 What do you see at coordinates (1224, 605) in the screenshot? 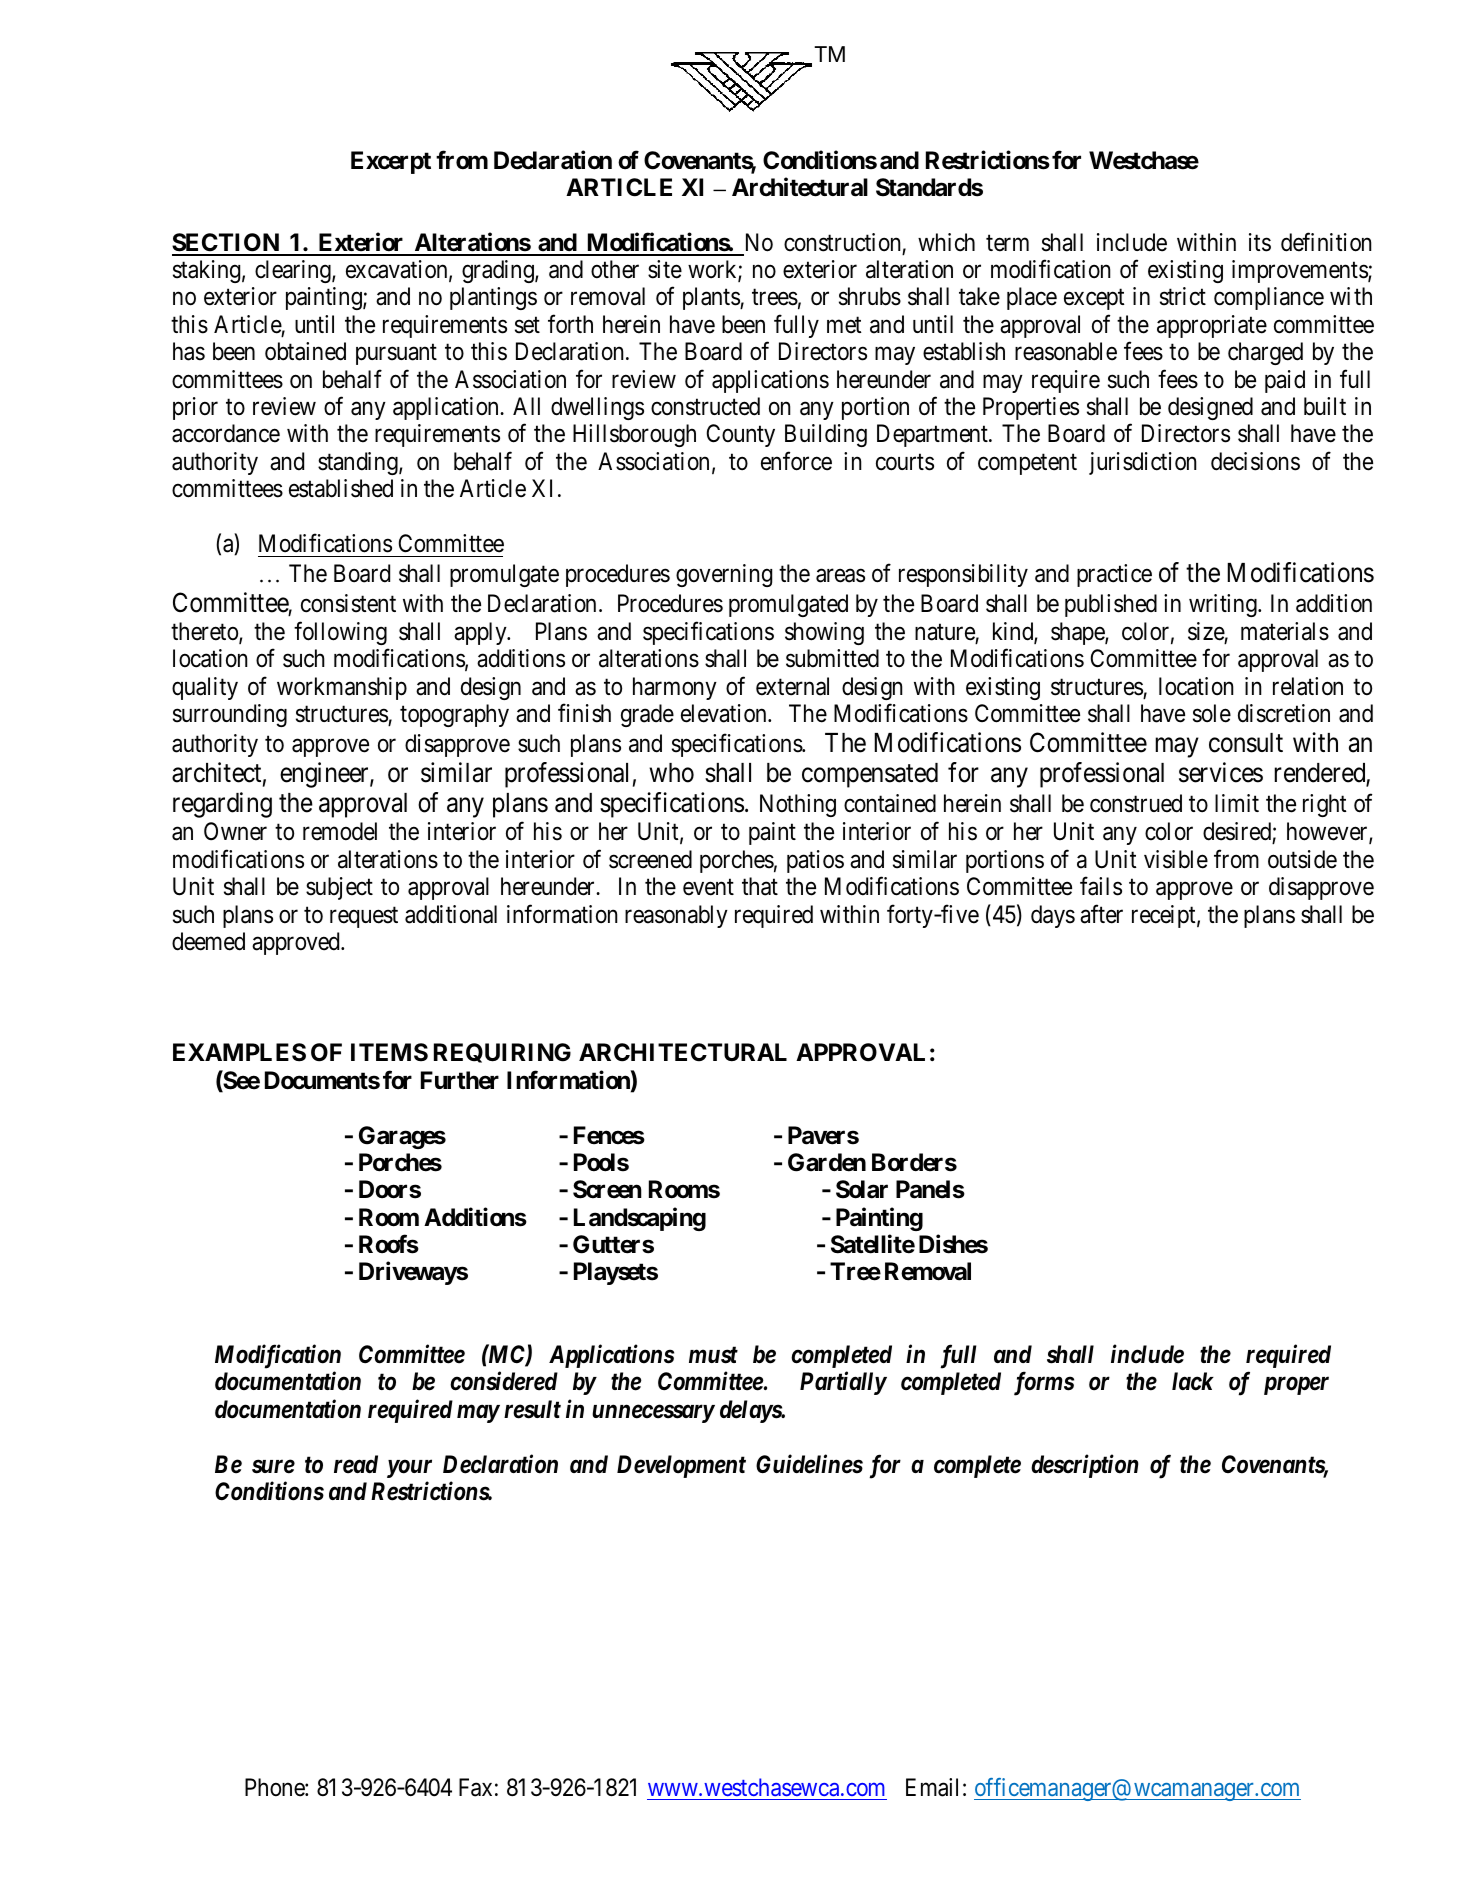
I see `writing` at bounding box center [1224, 605].
